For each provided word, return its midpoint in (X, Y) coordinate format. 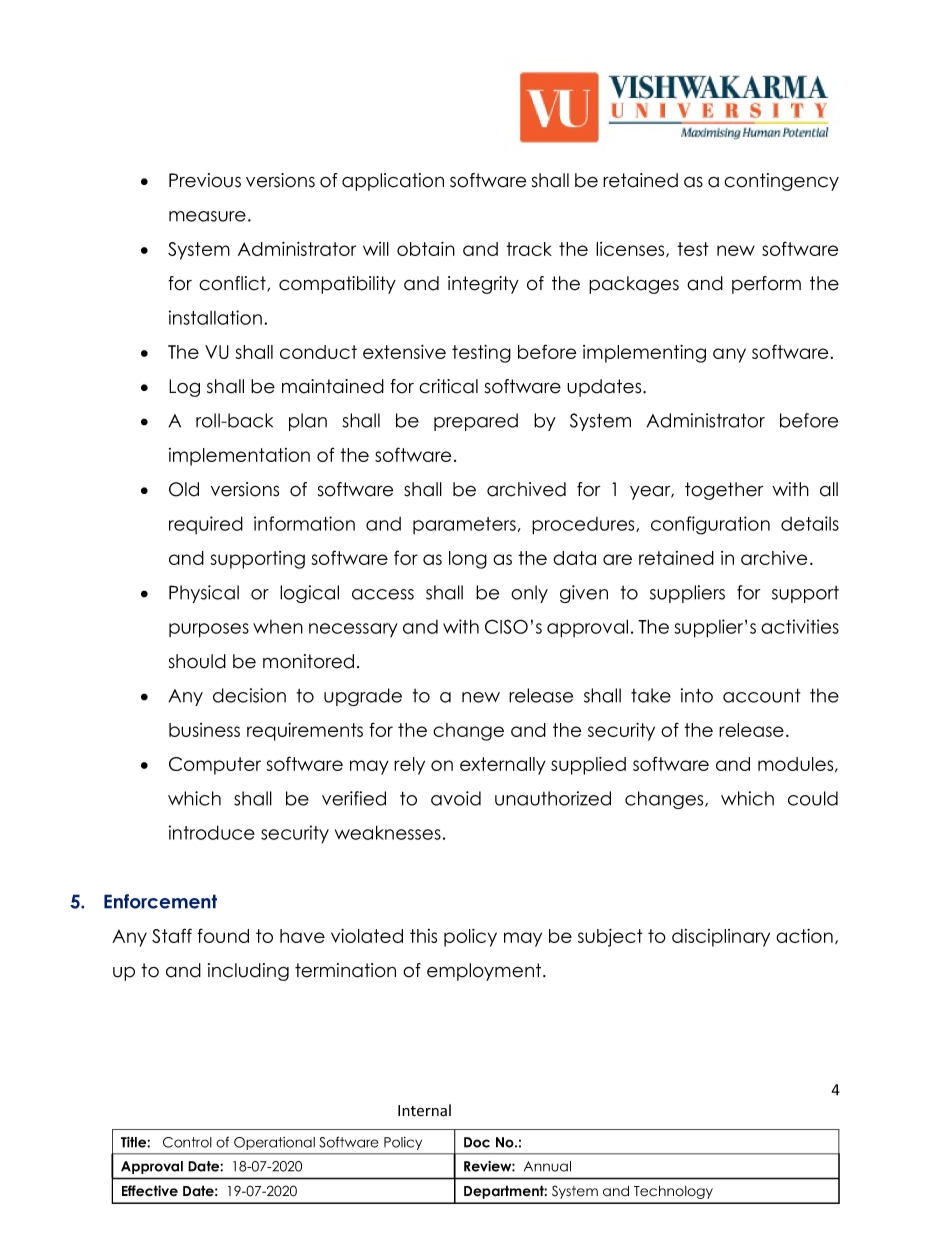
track (529, 249)
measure (207, 216)
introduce (212, 832)
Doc (477, 1142)
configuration (710, 525)
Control (187, 1142)
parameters (464, 525)
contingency (781, 182)
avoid (456, 798)
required (206, 525)
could (813, 798)
